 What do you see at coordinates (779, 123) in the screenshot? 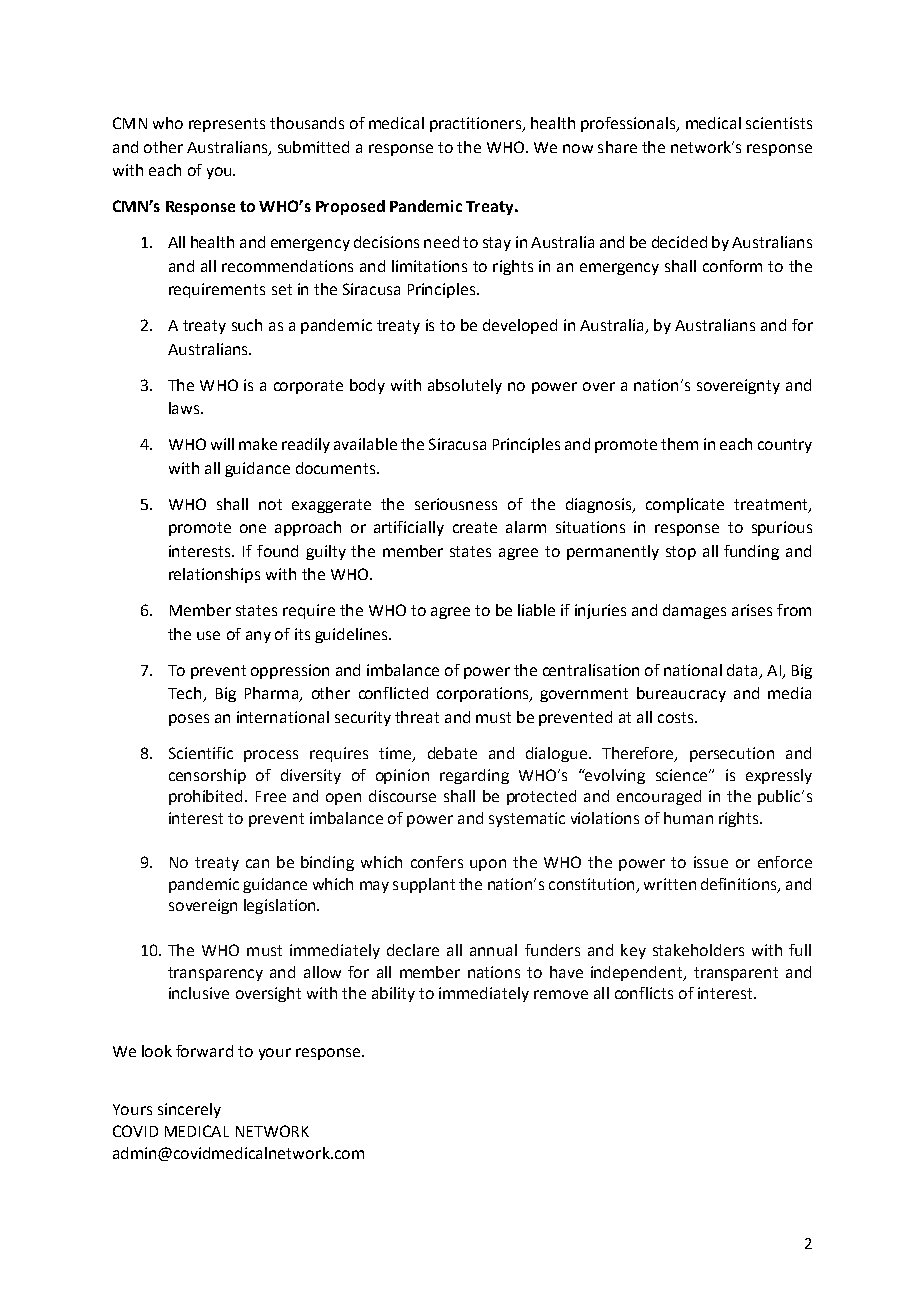
I see `scientists` at bounding box center [779, 123].
